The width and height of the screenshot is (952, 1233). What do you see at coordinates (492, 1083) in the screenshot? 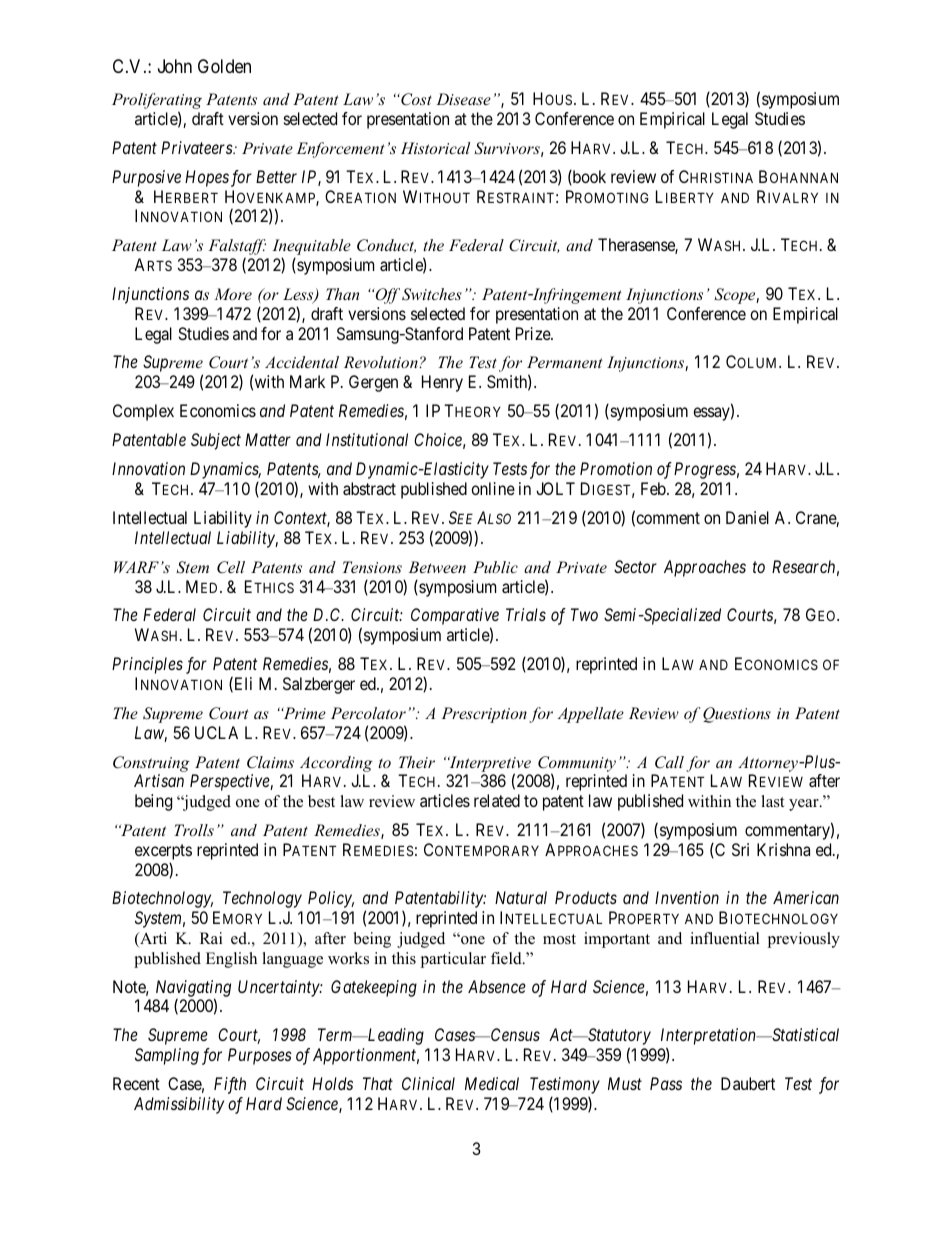
I see `Medical` at bounding box center [492, 1083].
